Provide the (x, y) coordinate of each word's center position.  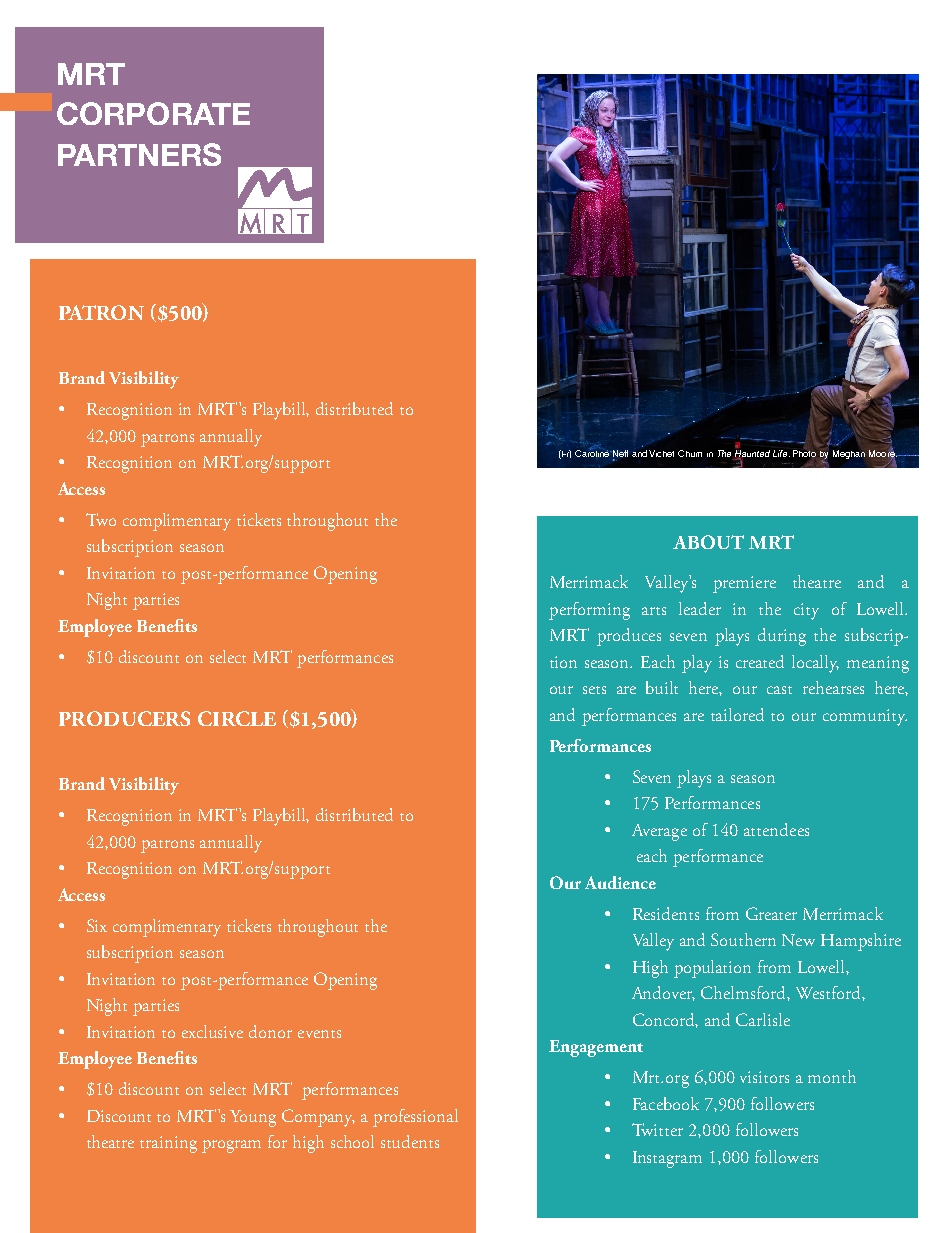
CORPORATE (153, 113)
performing (589, 611)
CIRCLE (237, 718)
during (782, 637)
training (168, 1144)
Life (781, 453)
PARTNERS (139, 154)
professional (415, 1118)
